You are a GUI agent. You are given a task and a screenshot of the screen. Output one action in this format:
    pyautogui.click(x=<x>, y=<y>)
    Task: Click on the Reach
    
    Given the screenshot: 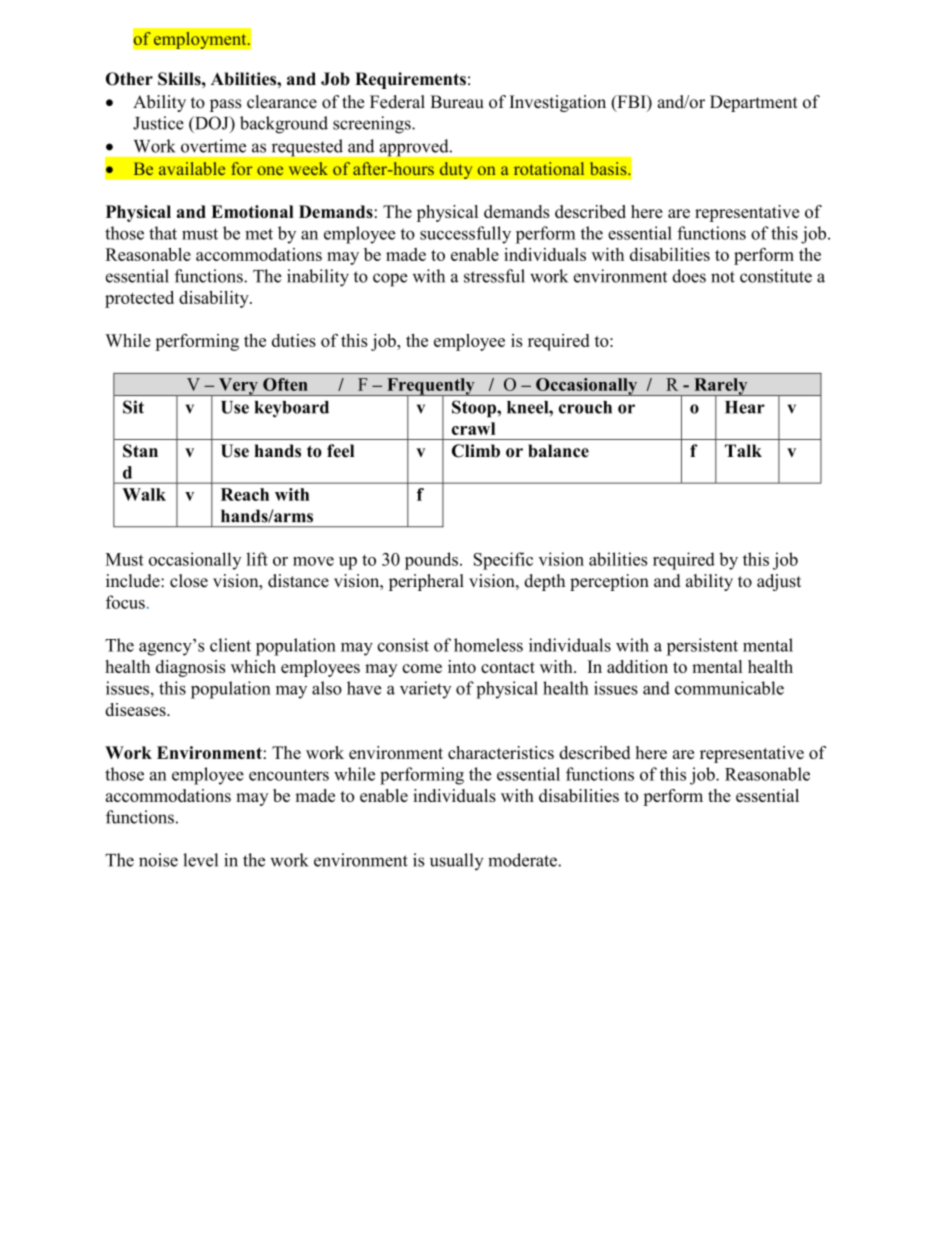 What is the action you would take?
    pyautogui.click(x=245, y=494)
